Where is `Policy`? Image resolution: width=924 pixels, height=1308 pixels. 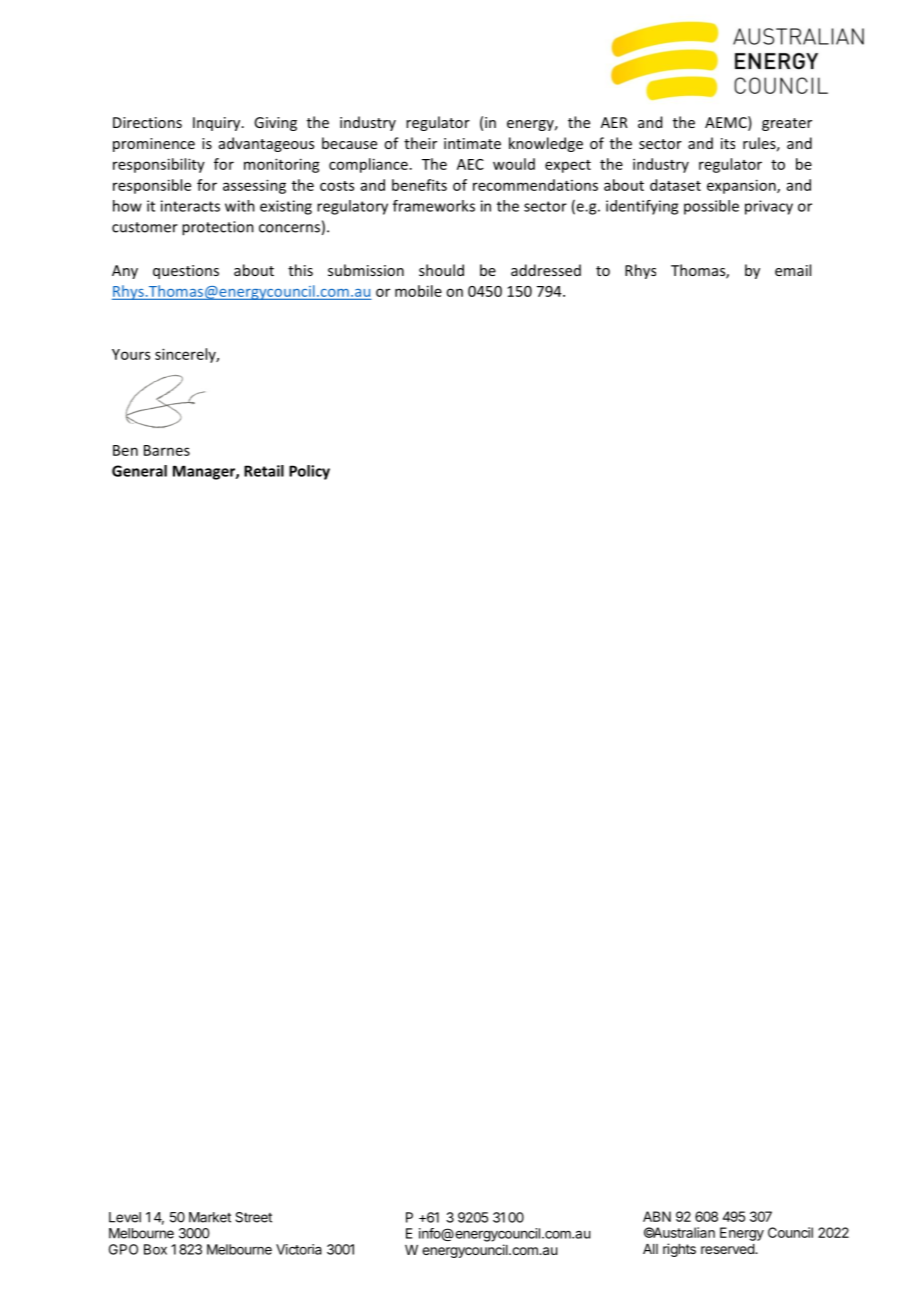 Policy is located at coordinates (309, 472).
